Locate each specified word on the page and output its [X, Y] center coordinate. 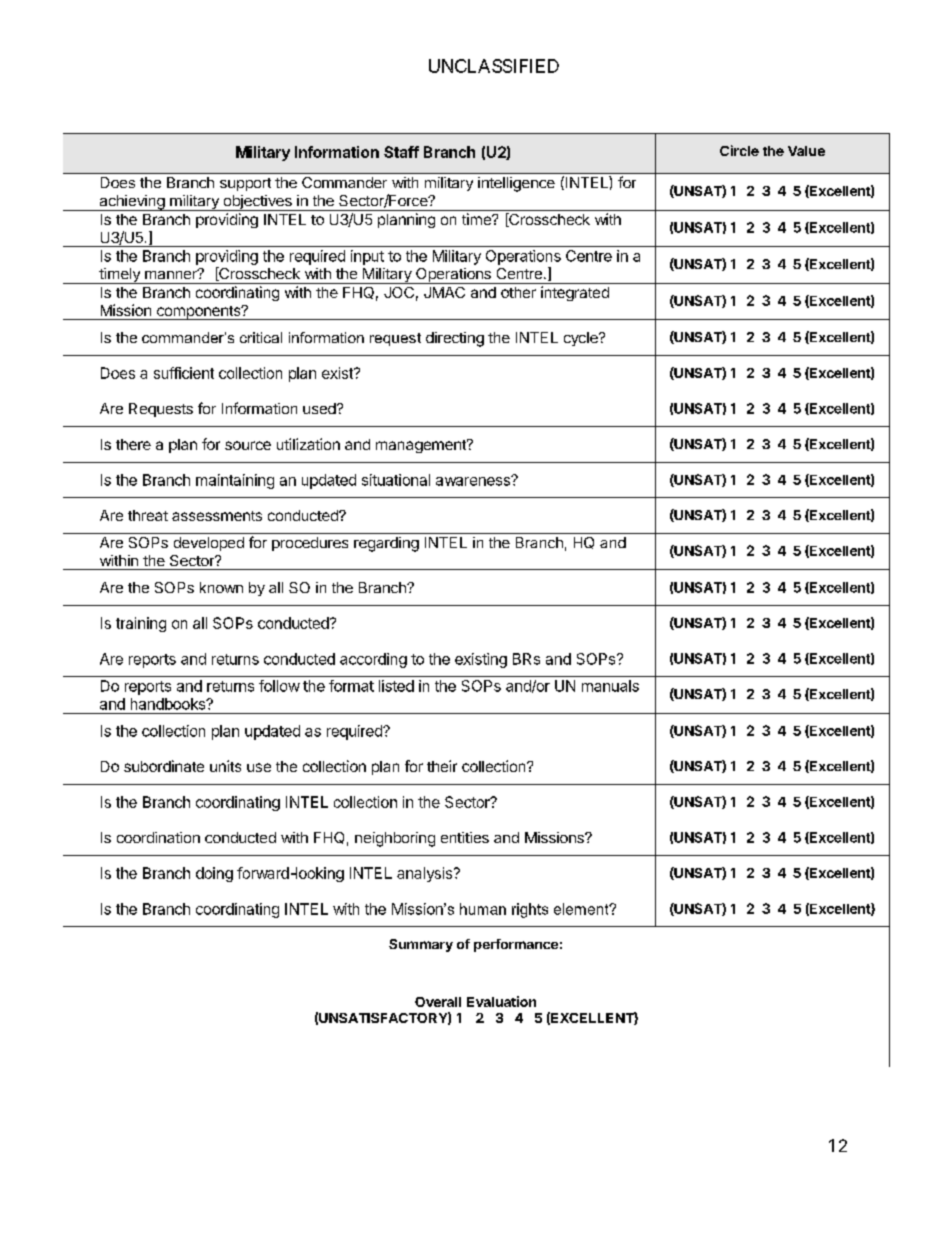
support [245, 184]
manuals [610, 686]
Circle [739, 150]
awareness [474, 481]
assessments [217, 516]
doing [214, 874]
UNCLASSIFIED [494, 66]
